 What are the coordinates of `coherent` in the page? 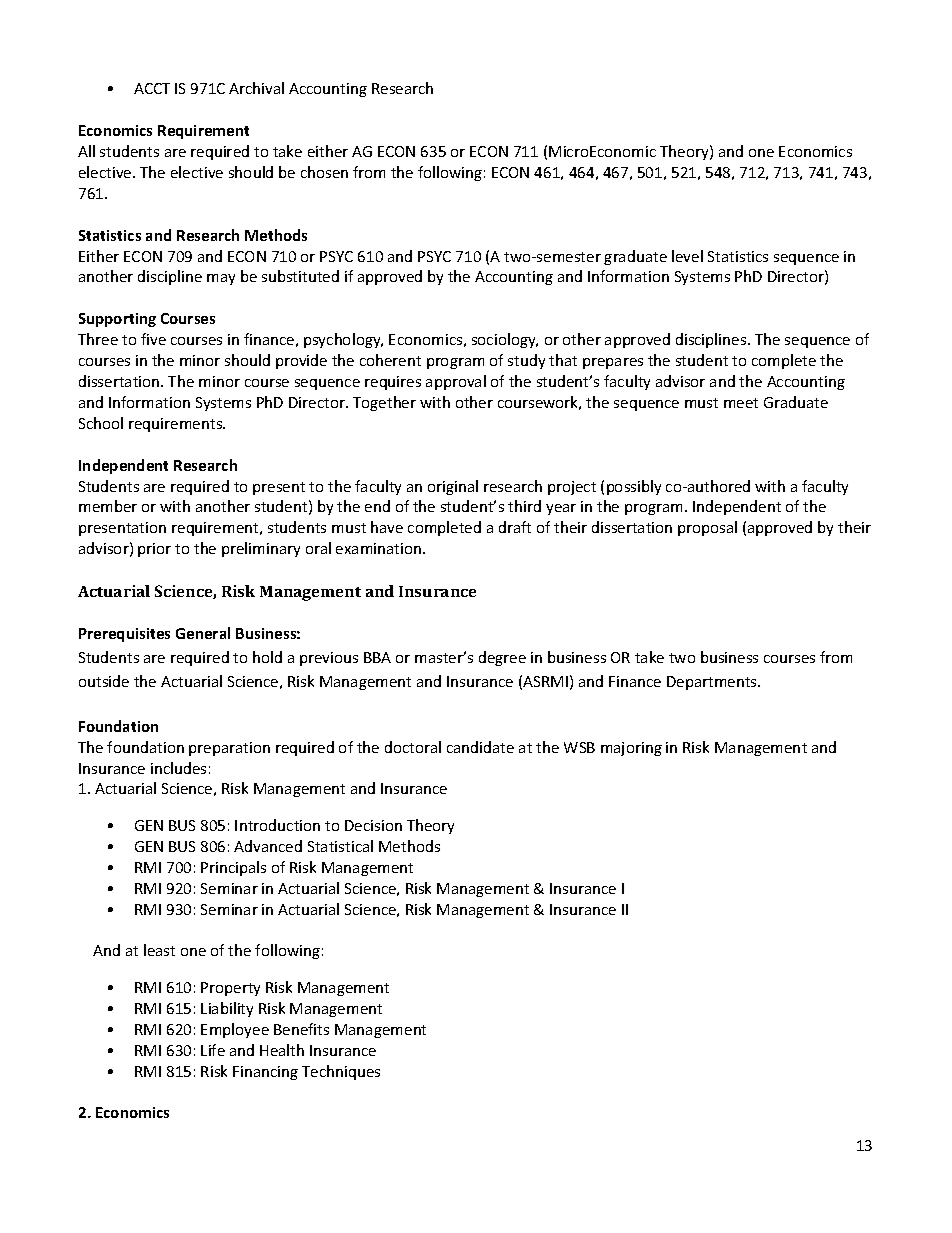 It's located at (390, 360).
